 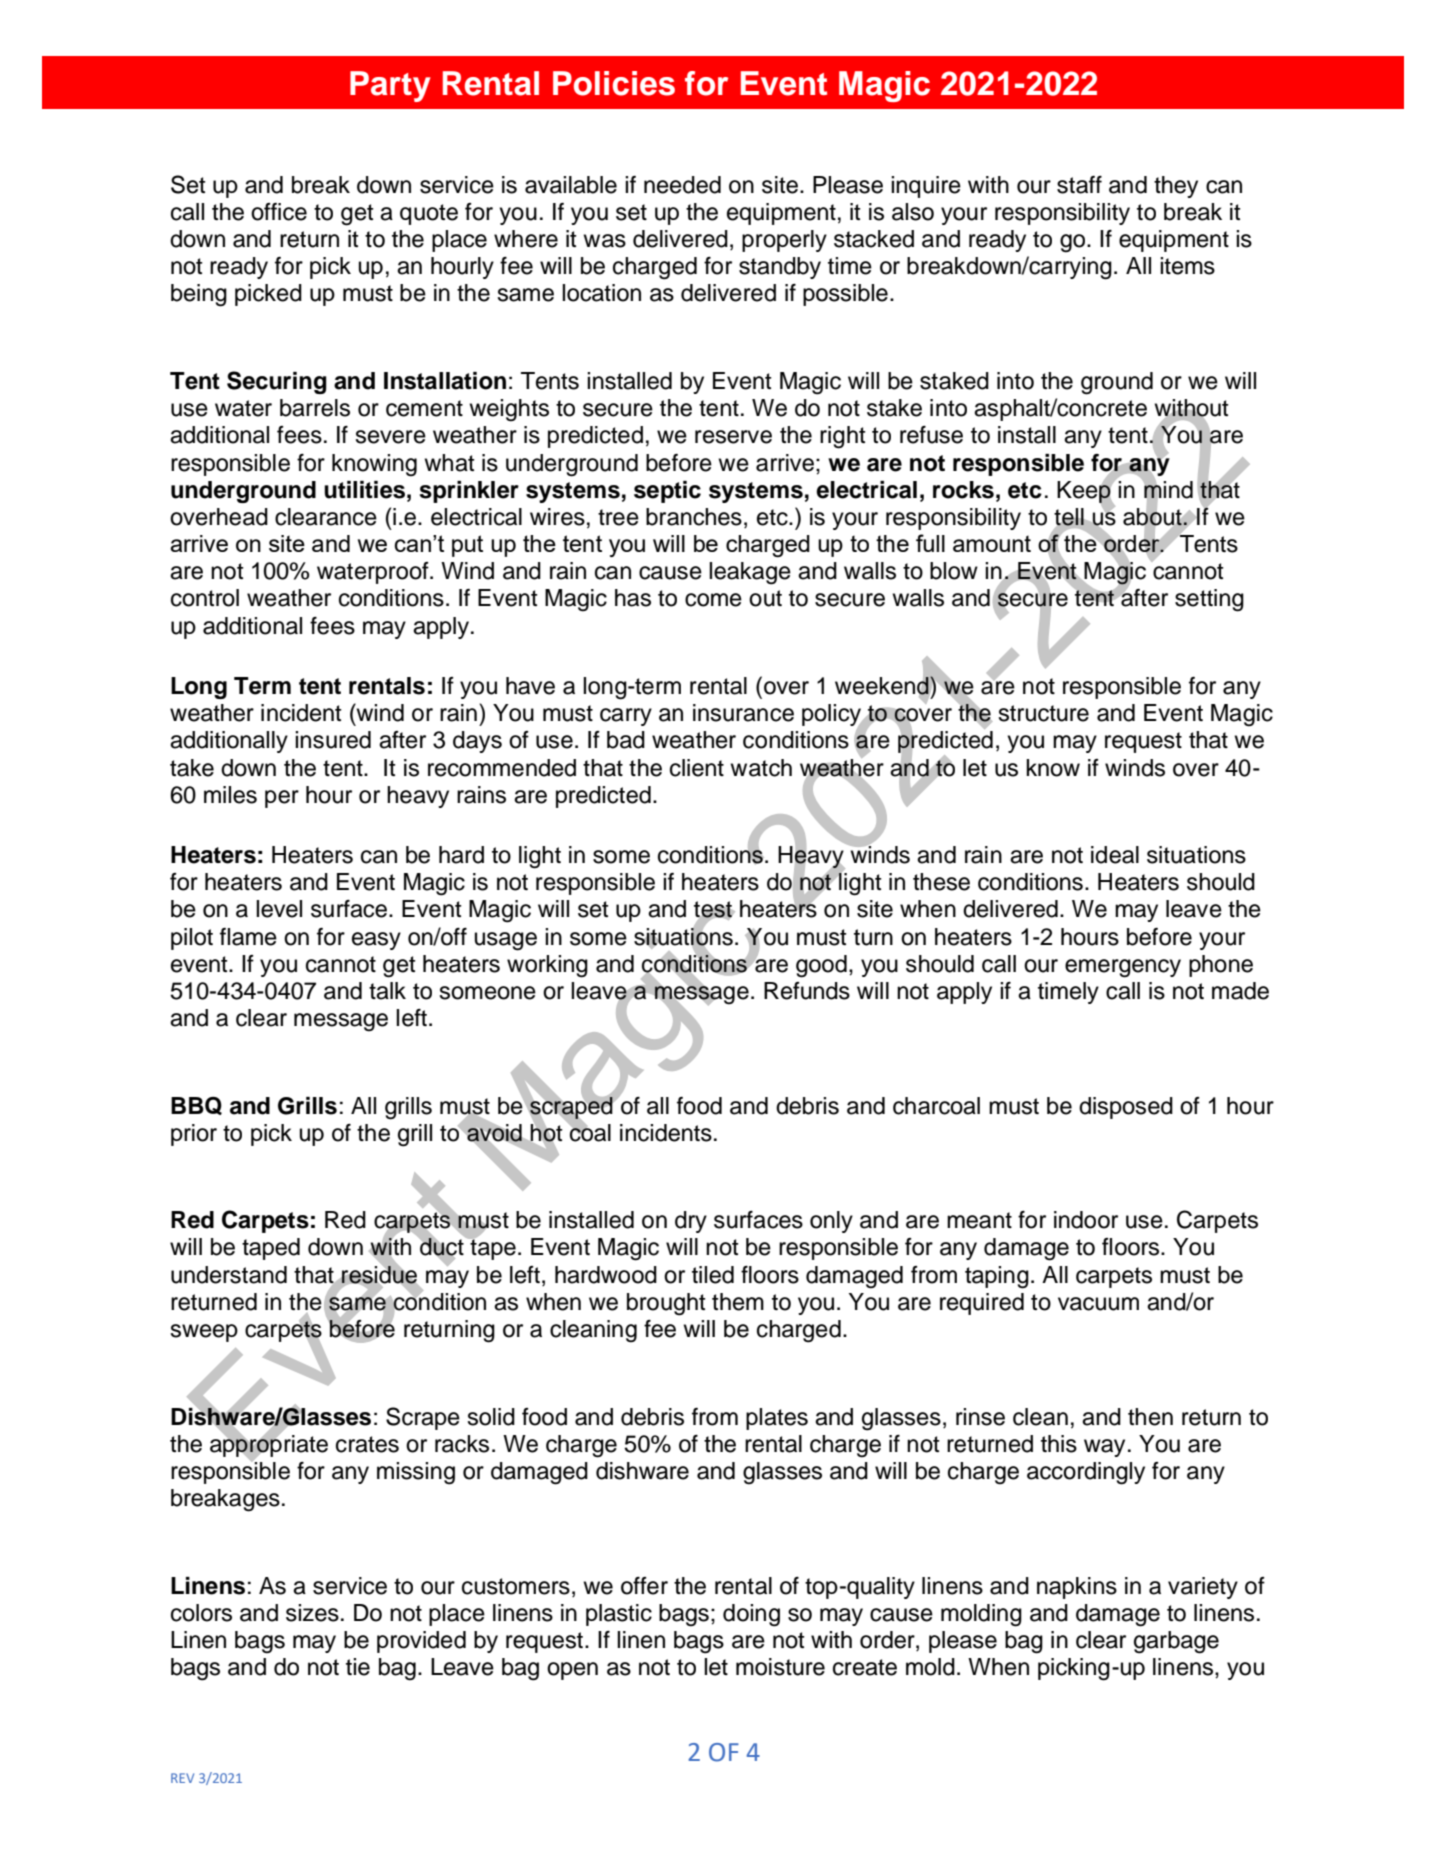 I want to click on Party, so click(x=390, y=86).
